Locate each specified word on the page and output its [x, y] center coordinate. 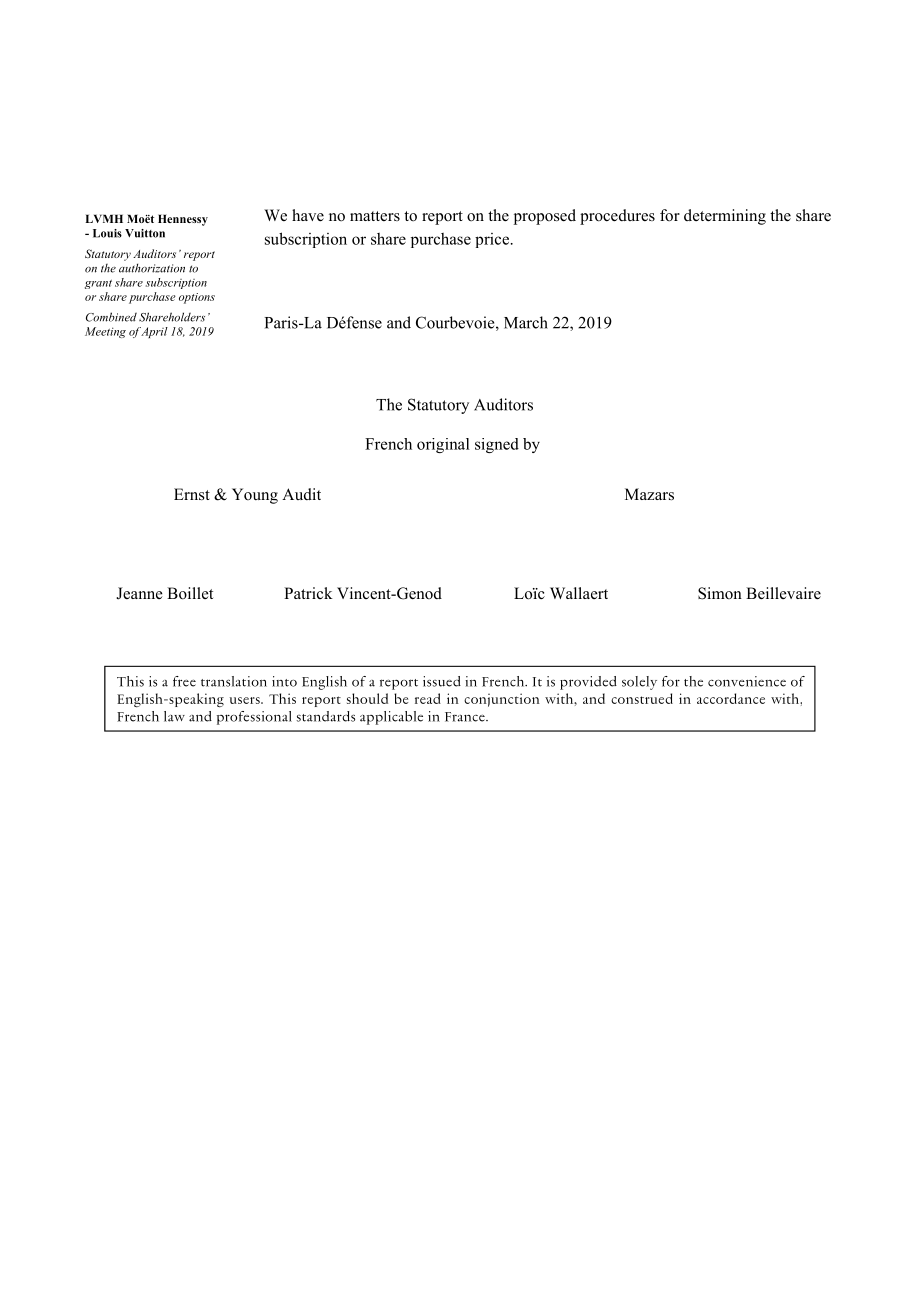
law [174, 716]
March [526, 322]
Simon [720, 593]
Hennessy [183, 220]
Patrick [308, 593]
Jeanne [139, 593]
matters [375, 216]
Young [255, 496]
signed [497, 445]
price [492, 240]
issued [442, 681]
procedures [617, 217]
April [154, 332]
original [443, 445]
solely [639, 683]
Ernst [192, 494]
